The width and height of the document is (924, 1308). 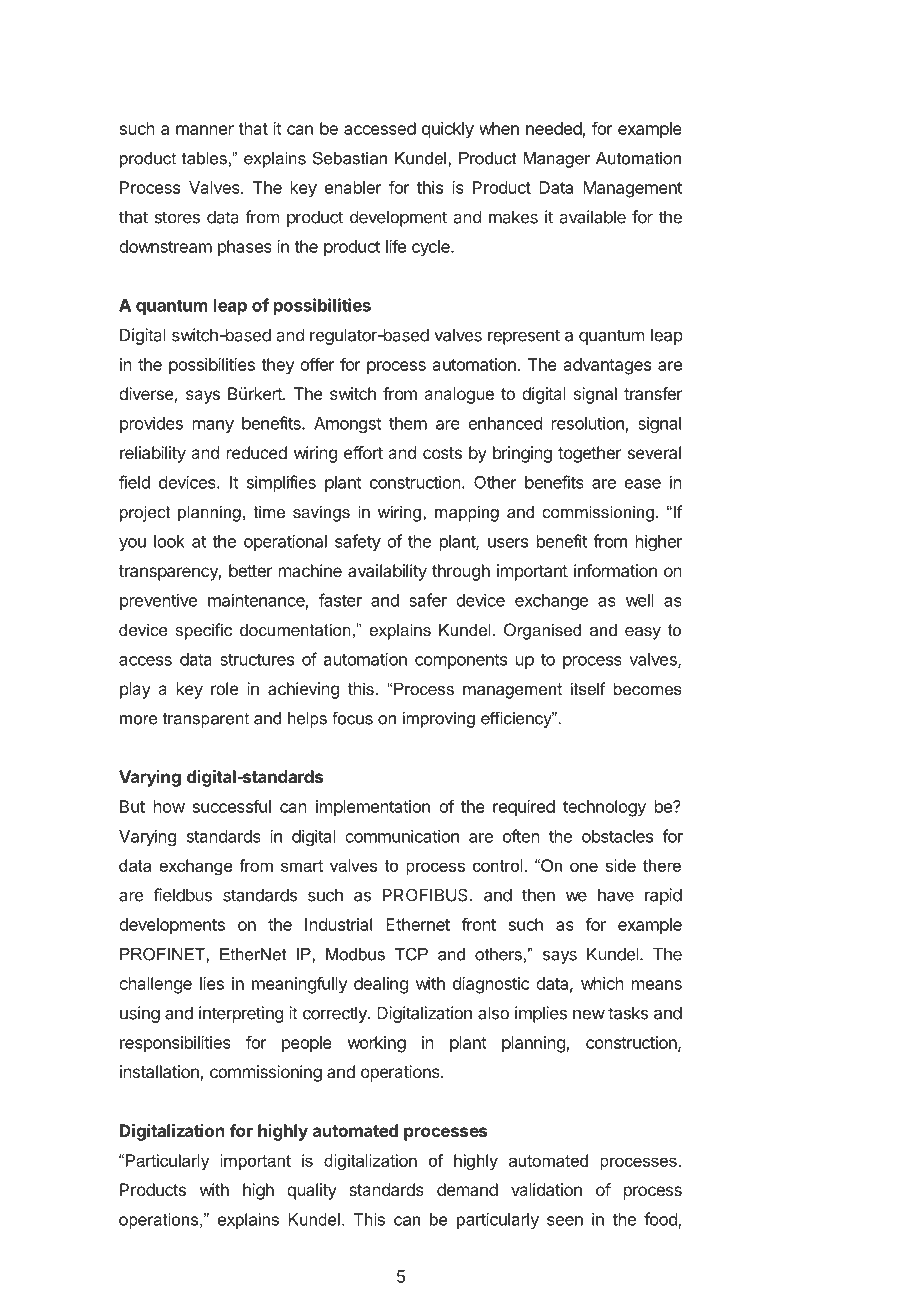 What do you see at coordinates (213, 426) in the document?
I see `many` at bounding box center [213, 426].
